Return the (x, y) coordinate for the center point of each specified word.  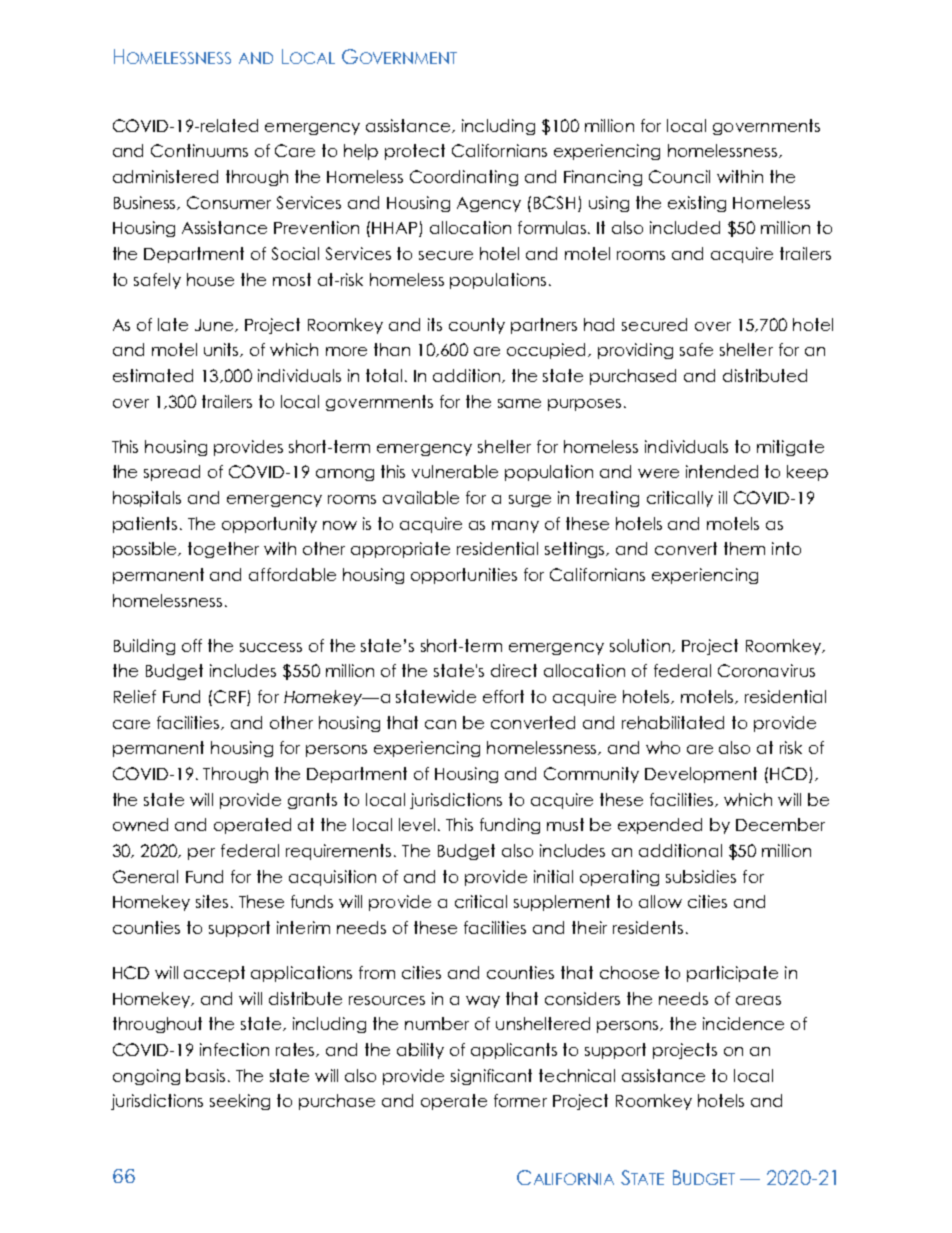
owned (140, 824)
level (417, 824)
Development (701, 775)
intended (722, 471)
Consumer (229, 202)
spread (172, 473)
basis (205, 1075)
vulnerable (455, 471)
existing (697, 204)
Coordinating (464, 178)
